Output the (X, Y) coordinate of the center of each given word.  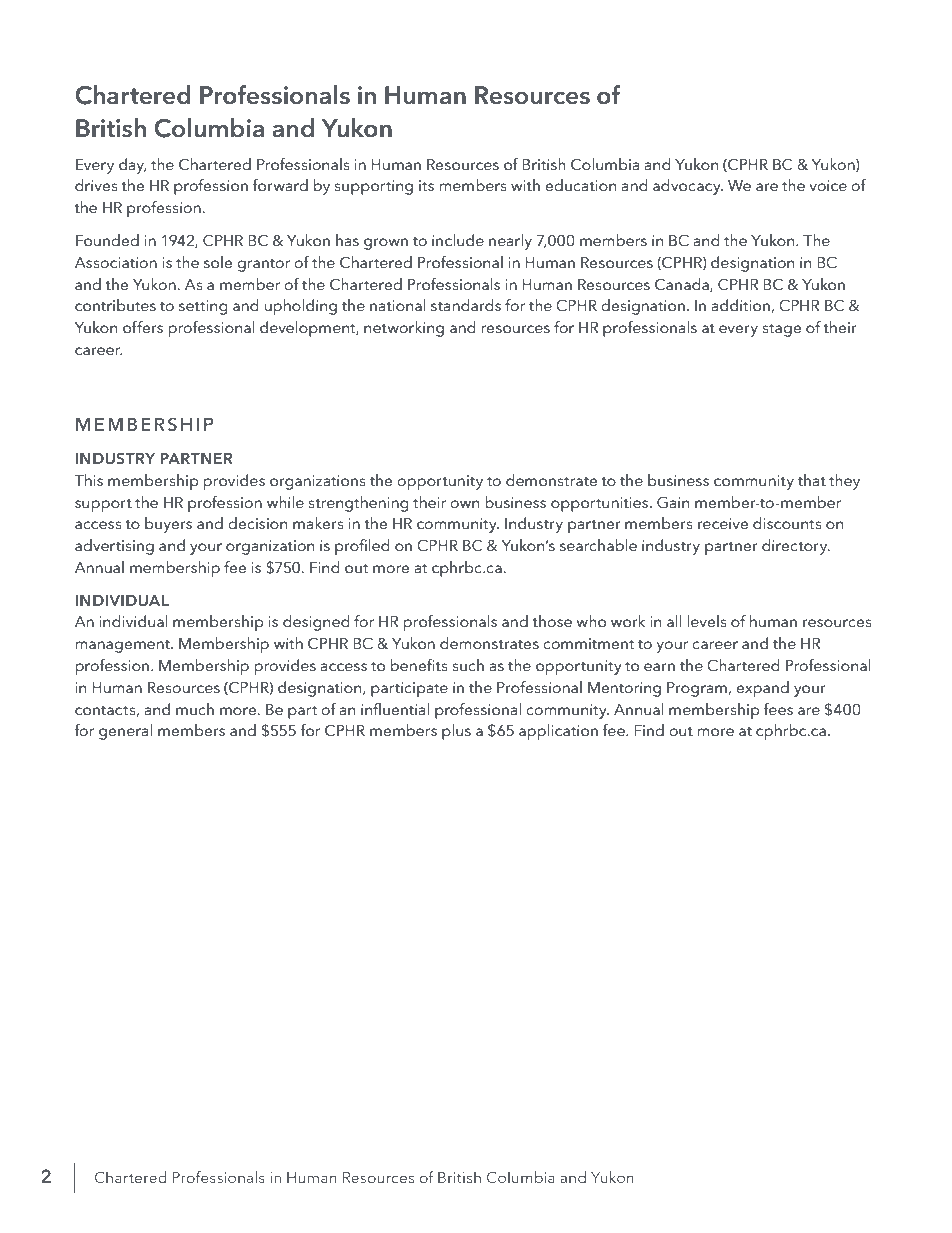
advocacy (688, 187)
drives (96, 185)
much (195, 709)
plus (456, 732)
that (812, 480)
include (458, 240)
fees (778, 709)
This (88, 480)
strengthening (358, 504)
